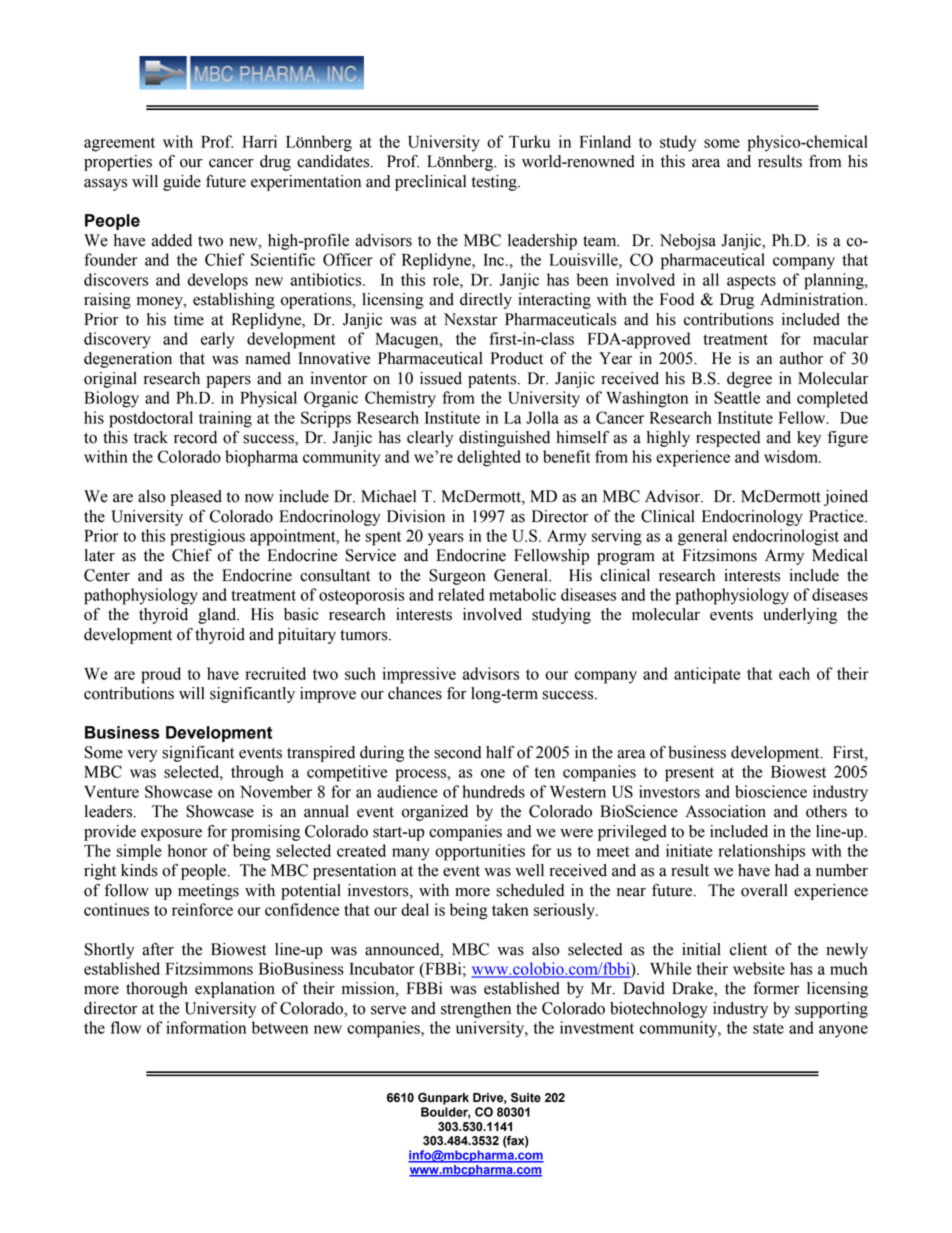 The image size is (952, 1233). Describe the element at coordinates (126, 1027) in the image. I see `flow` at that location.
